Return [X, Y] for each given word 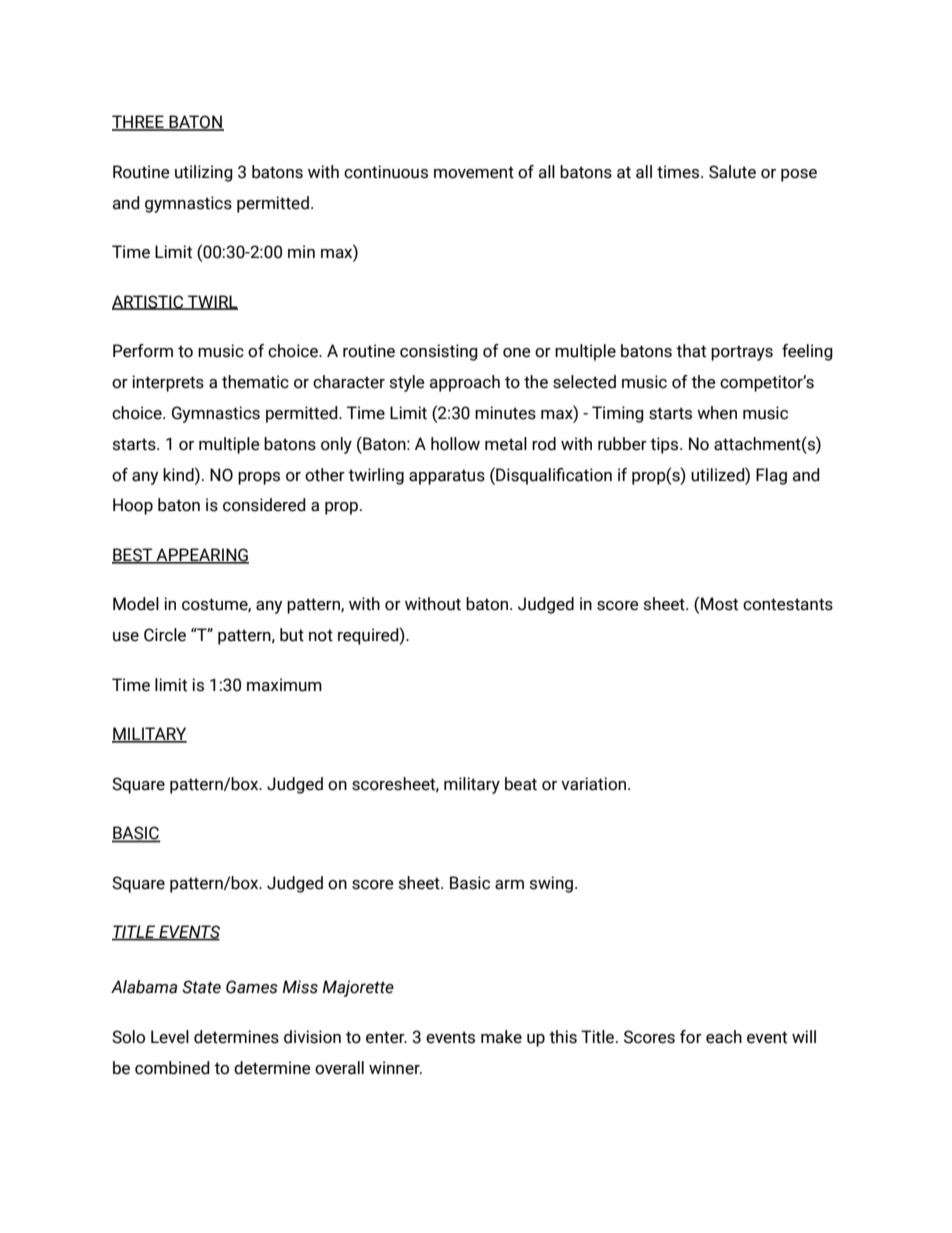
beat [521, 784]
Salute [732, 172]
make [501, 1037]
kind [179, 474]
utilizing [204, 173]
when [717, 413]
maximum [284, 685]
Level [170, 1037]
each [724, 1037]
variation [595, 784]
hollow [455, 444]
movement [474, 172]
